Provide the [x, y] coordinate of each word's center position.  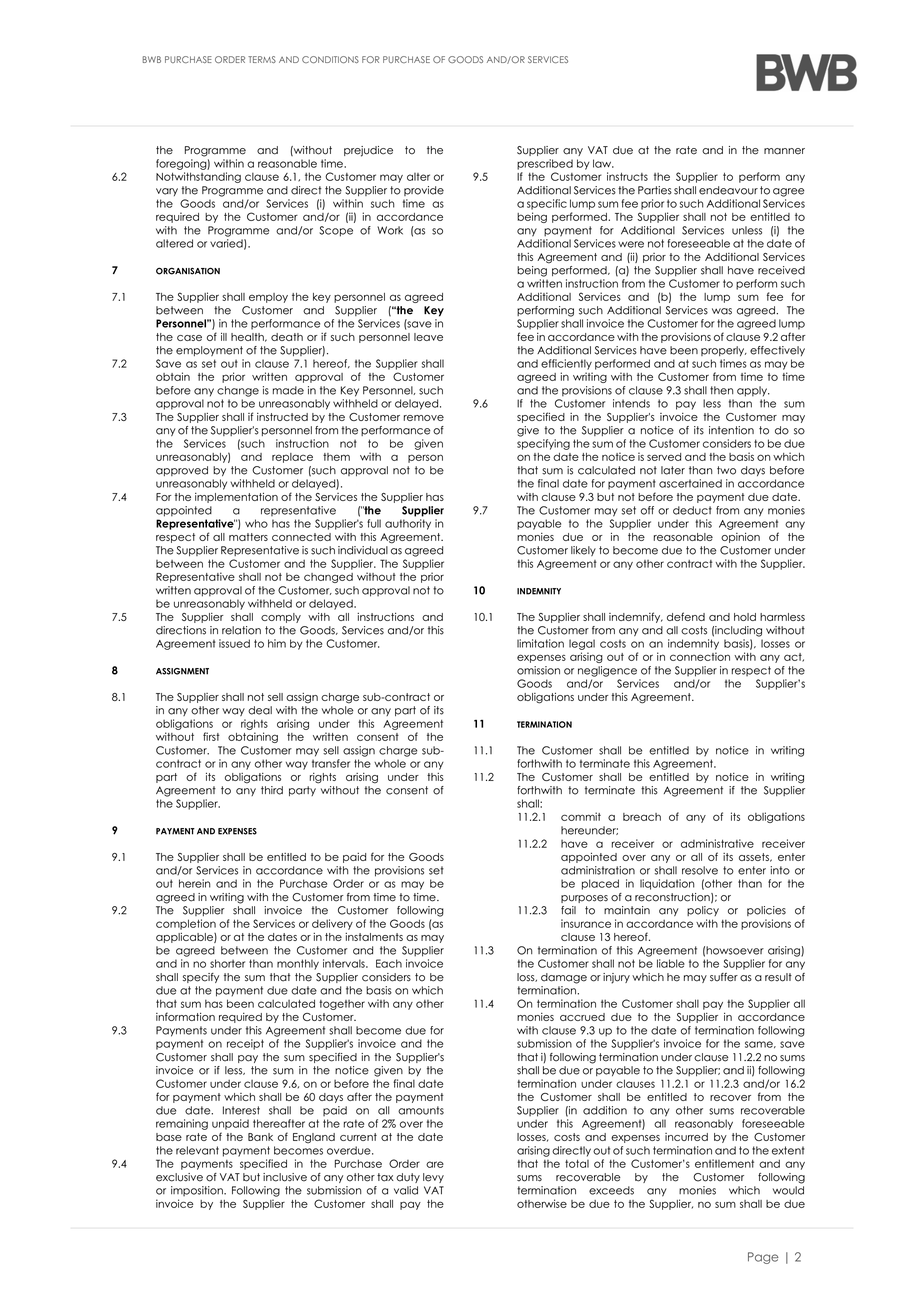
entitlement [724, 1163]
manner [784, 151]
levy [433, 1178]
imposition [198, 1191]
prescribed [545, 164]
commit [581, 816]
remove [423, 418]
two [726, 470]
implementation [236, 497]
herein [195, 883]
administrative [717, 843]
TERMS [262, 59]
